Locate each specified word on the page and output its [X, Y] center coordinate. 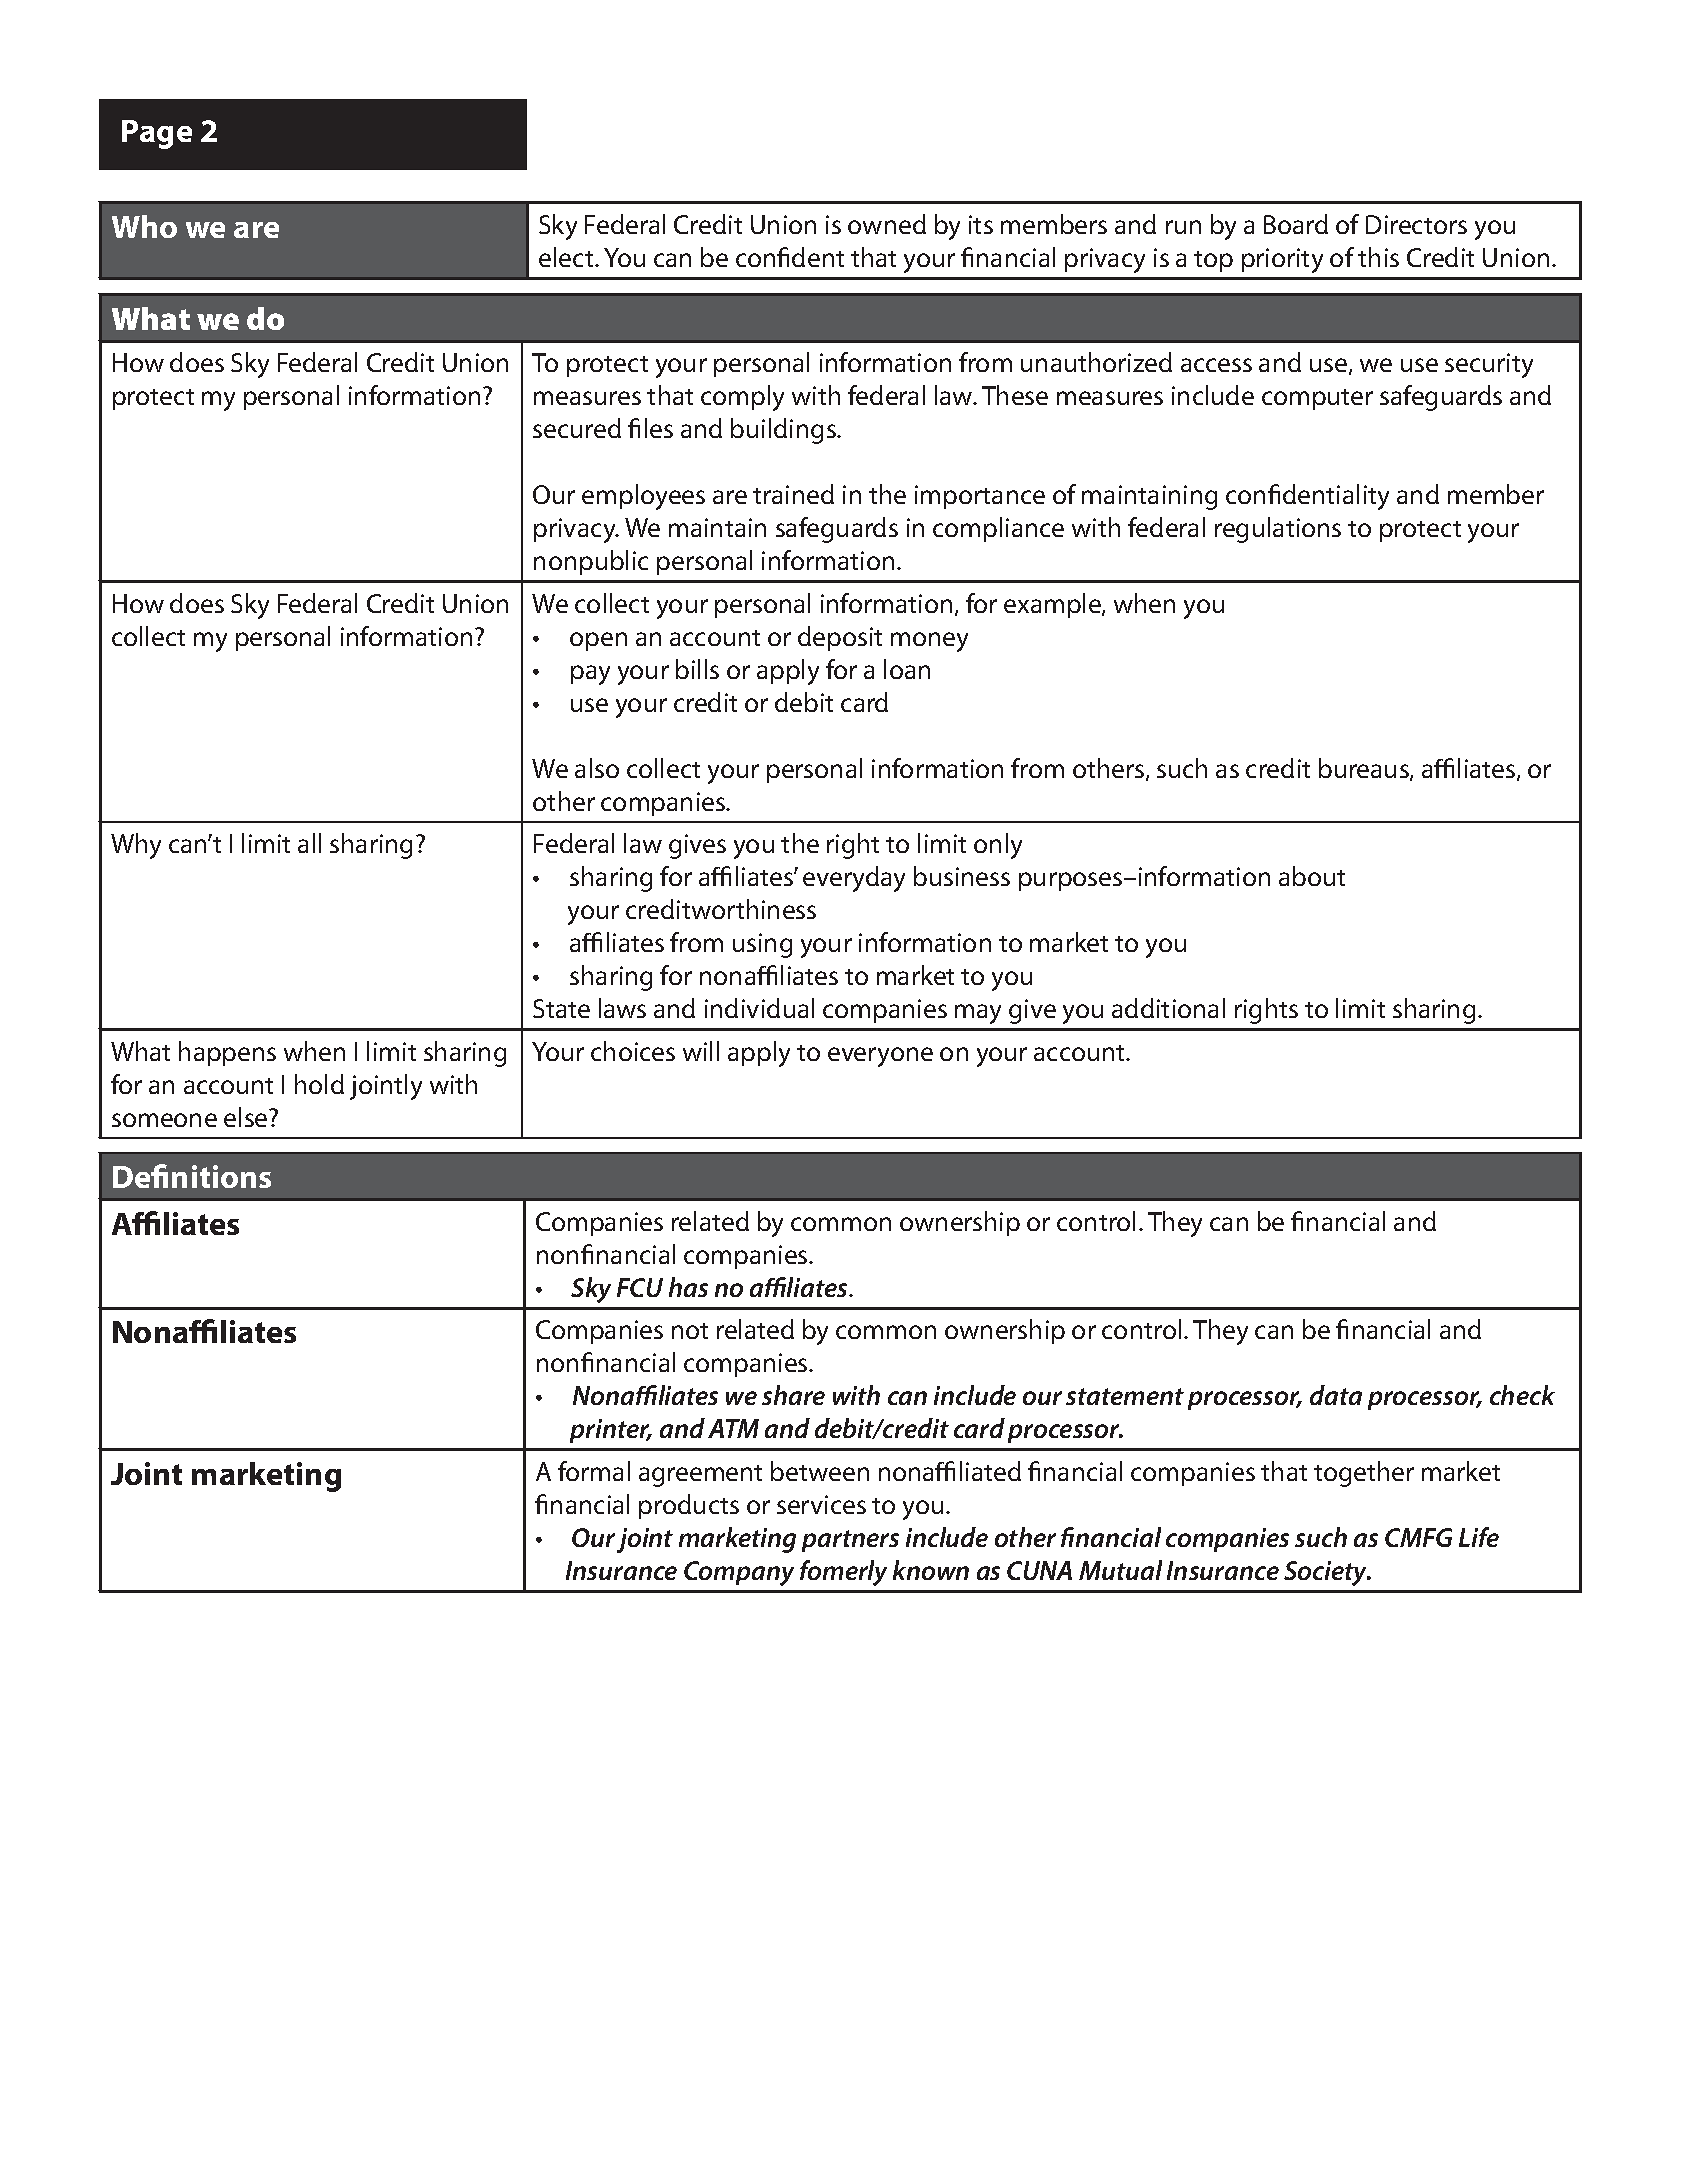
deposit [840, 638]
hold [319, 1084]
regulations [1278, 530]
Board [1296, 224]
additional [1168, 1008]
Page [157, 134]
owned [887, 224]
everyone [880, 1057]
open [598, 641]
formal [594, 1471]
